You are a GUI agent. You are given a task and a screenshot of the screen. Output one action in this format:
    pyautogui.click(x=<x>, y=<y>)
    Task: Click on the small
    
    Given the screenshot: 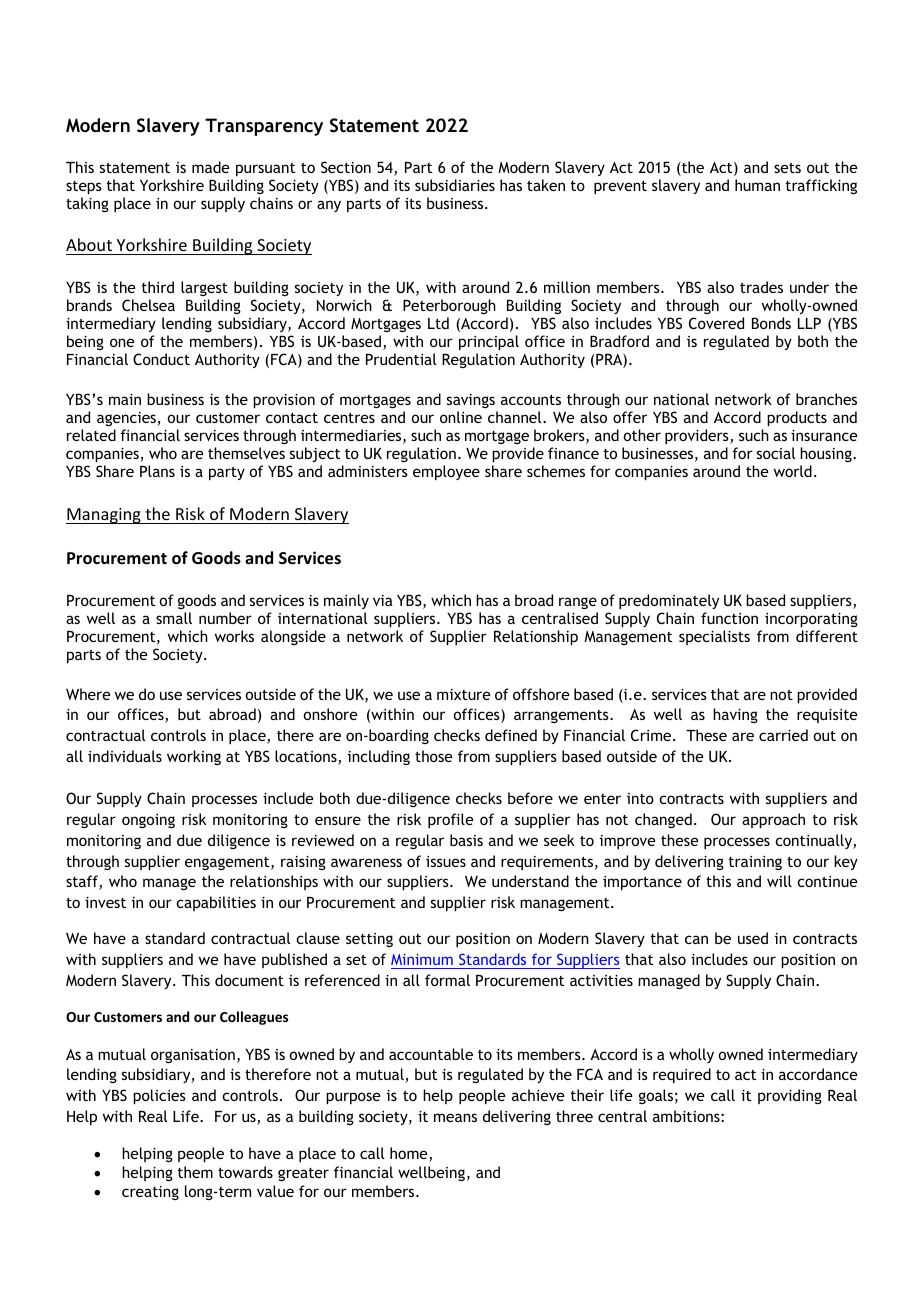 What is the action you would take?
    pyautogui.click(x=174, y=618)
